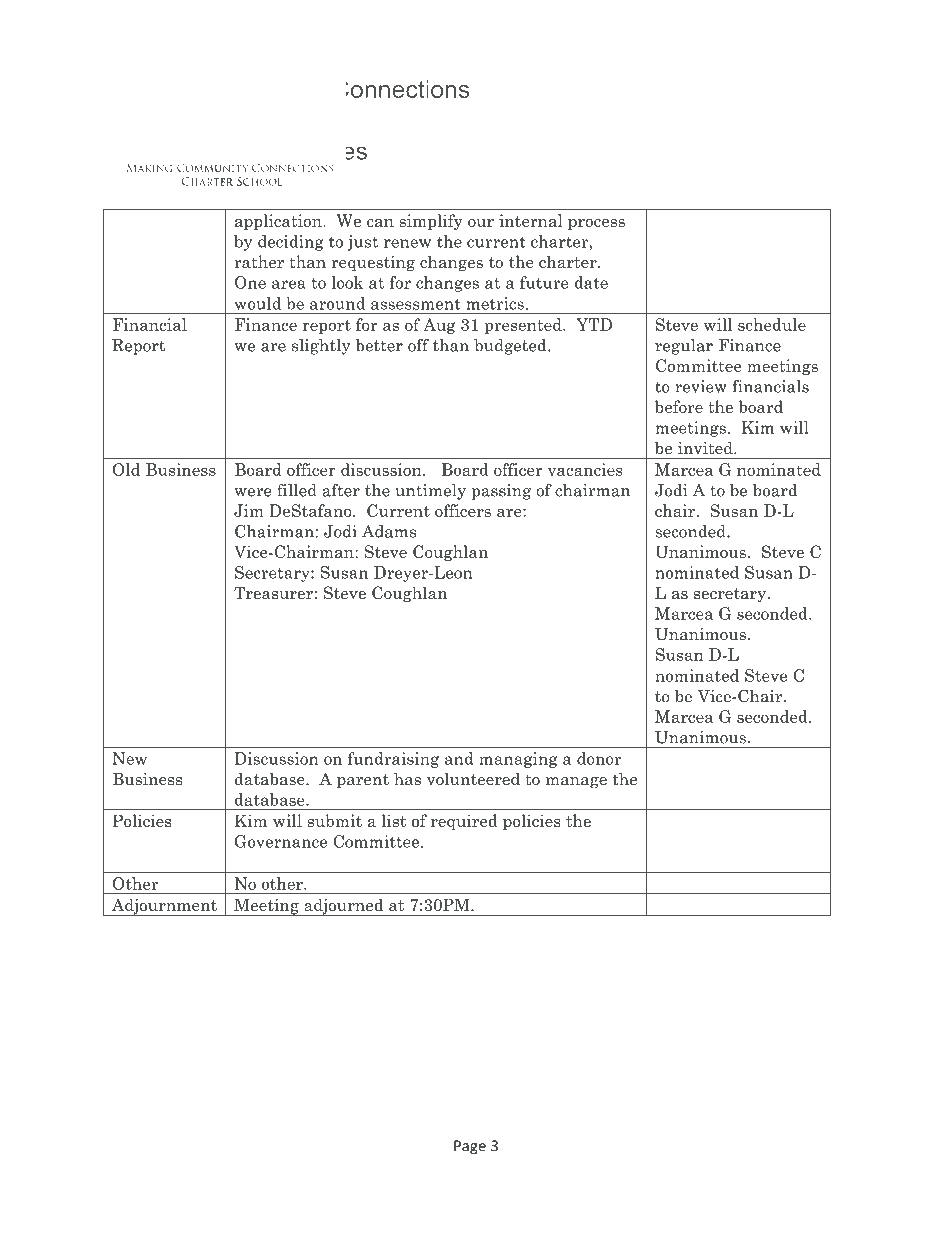 This screenshot has height=1233, width=952. Describe the element at coordinates (470, 1147) in the screenshot. I see `Page` at that location.
